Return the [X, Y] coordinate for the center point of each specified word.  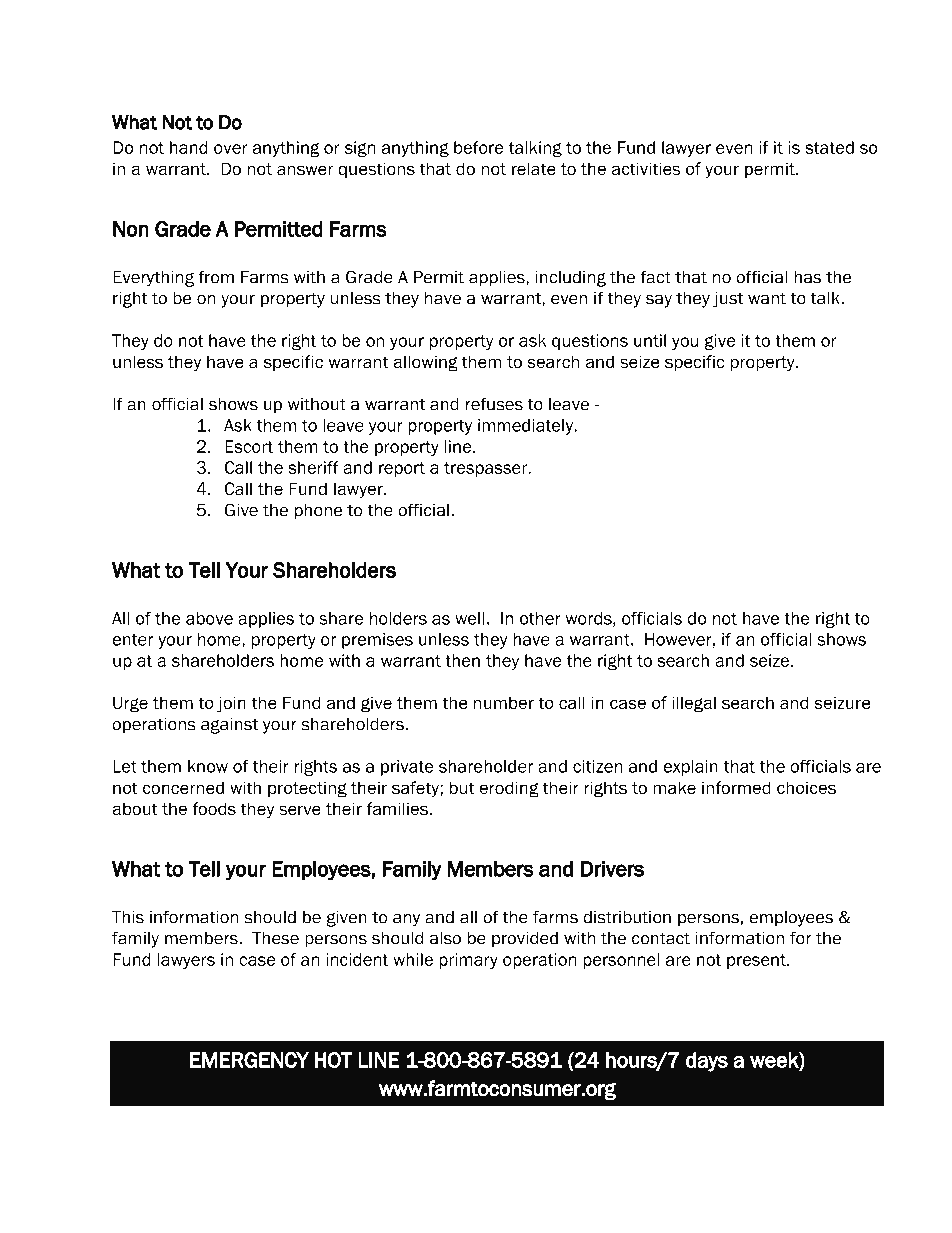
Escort [249, 446]
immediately [527, 427]
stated [829, 147]
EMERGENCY [249, 1060]
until [650, 340]
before [479, 147]
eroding [509, 789]
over [231, 149]
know [208, 766]
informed [736, 788]
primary [468, 961]
